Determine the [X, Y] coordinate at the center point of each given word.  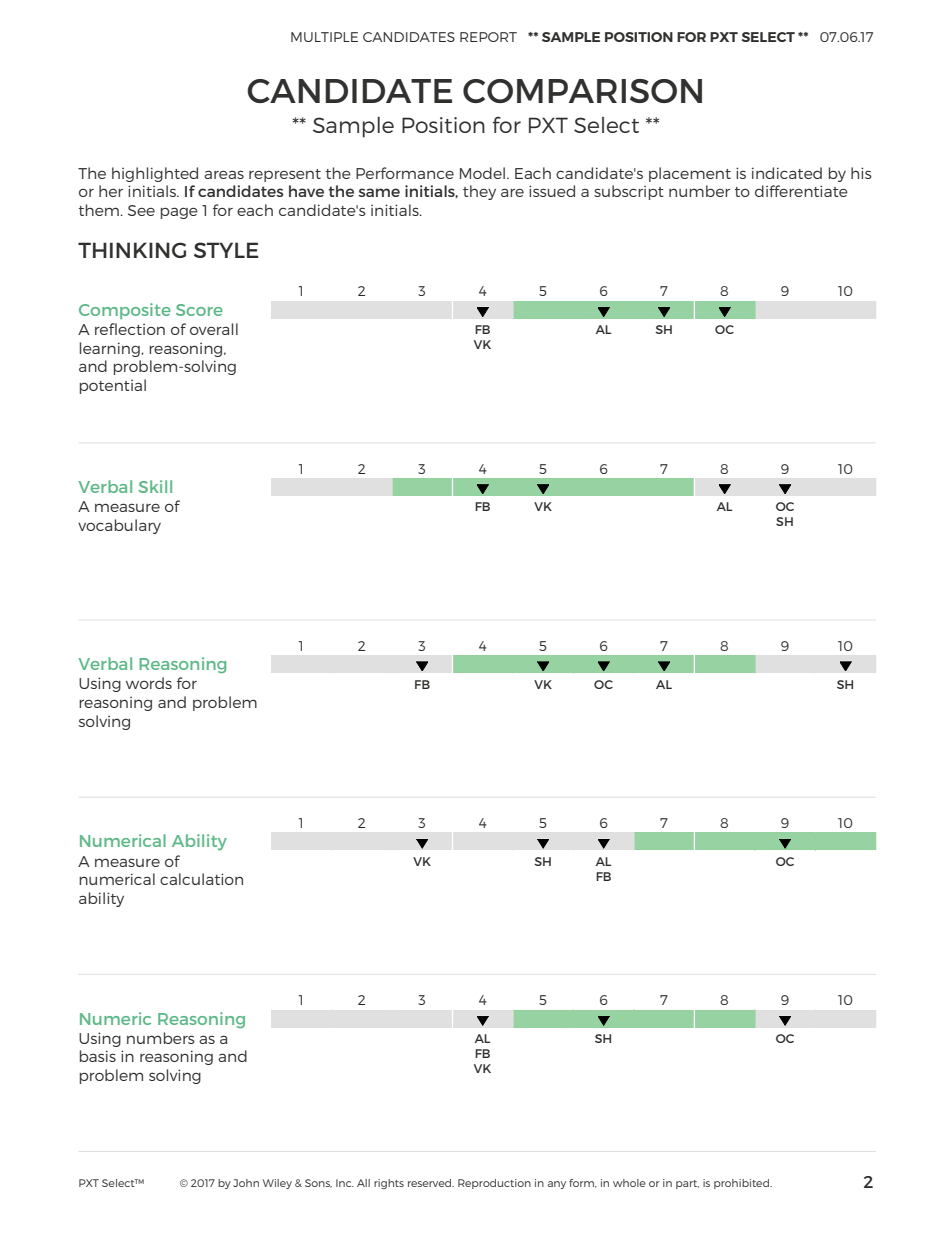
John [246, 1183]
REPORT [488, 37]
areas [224, 174]
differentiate [801, 191]
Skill [155, 486]
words [149, 683]
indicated [787, 173]
